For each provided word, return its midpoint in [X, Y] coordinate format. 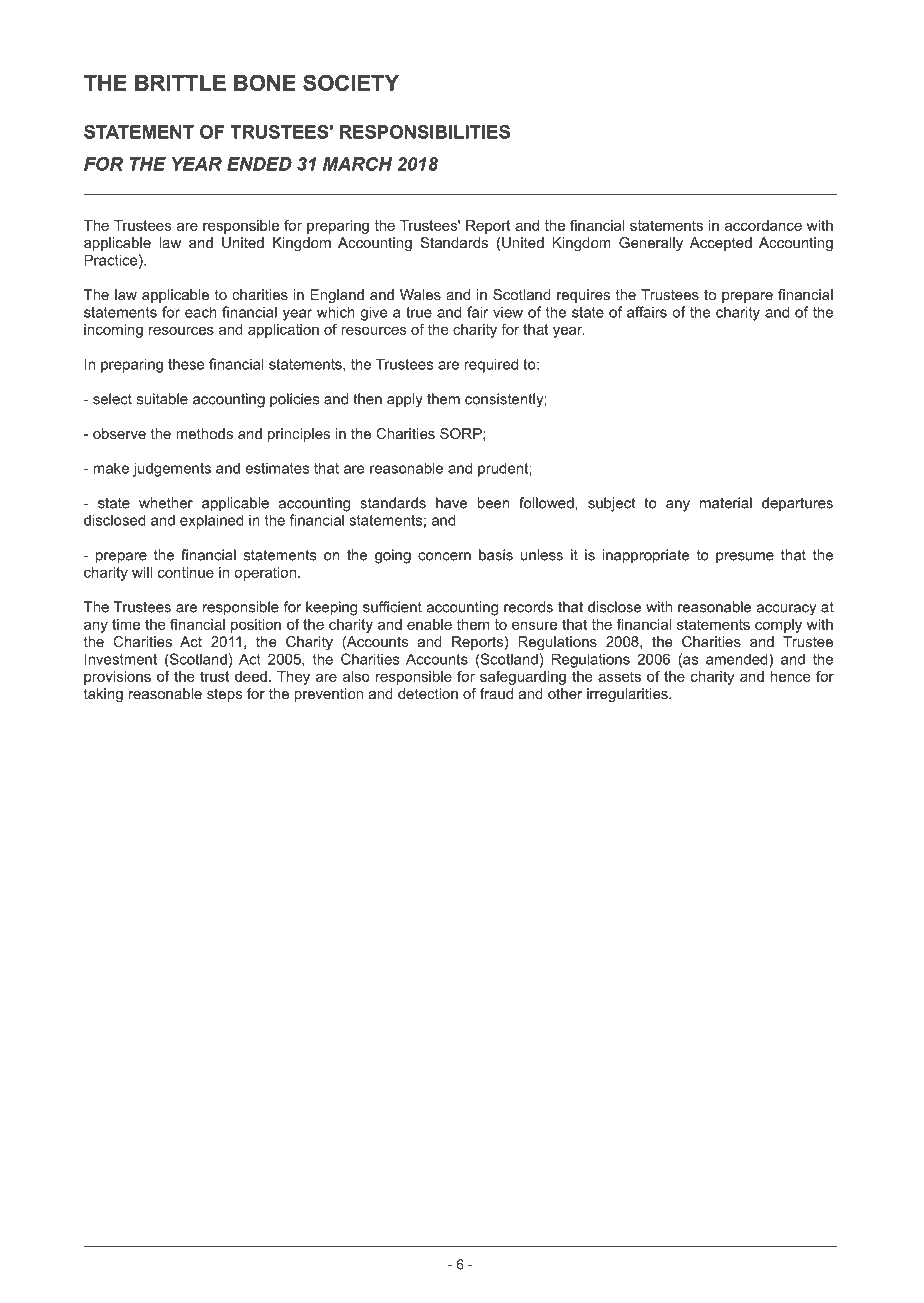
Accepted [721, 244]
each [201, 312]
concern [444, 556]
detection [428, 693]
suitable [162, 399]
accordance [763, 225]
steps [224, 695]
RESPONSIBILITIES [425, 132]
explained [212, 521]
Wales [420, 294]
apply [405, 400]
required [491, 365]
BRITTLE [180, 83]
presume [745, 558]
